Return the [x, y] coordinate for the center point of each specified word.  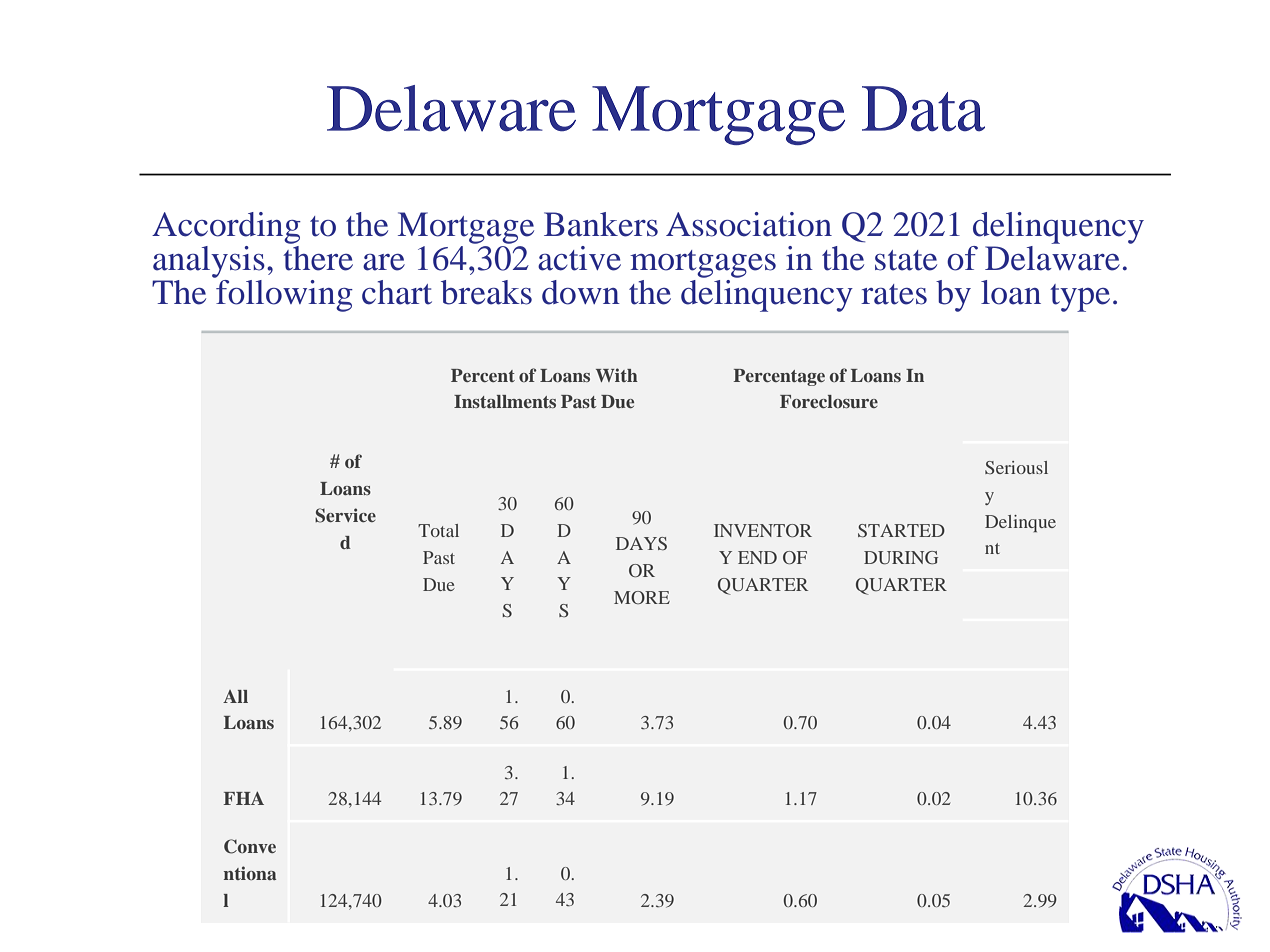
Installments [505, 401]
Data [923, 109]
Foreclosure [829, 401]
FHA [243, 798]
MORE [642, 597]
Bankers [601, 224]
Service [345, 515]
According [226, 228]
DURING [901, 558]
